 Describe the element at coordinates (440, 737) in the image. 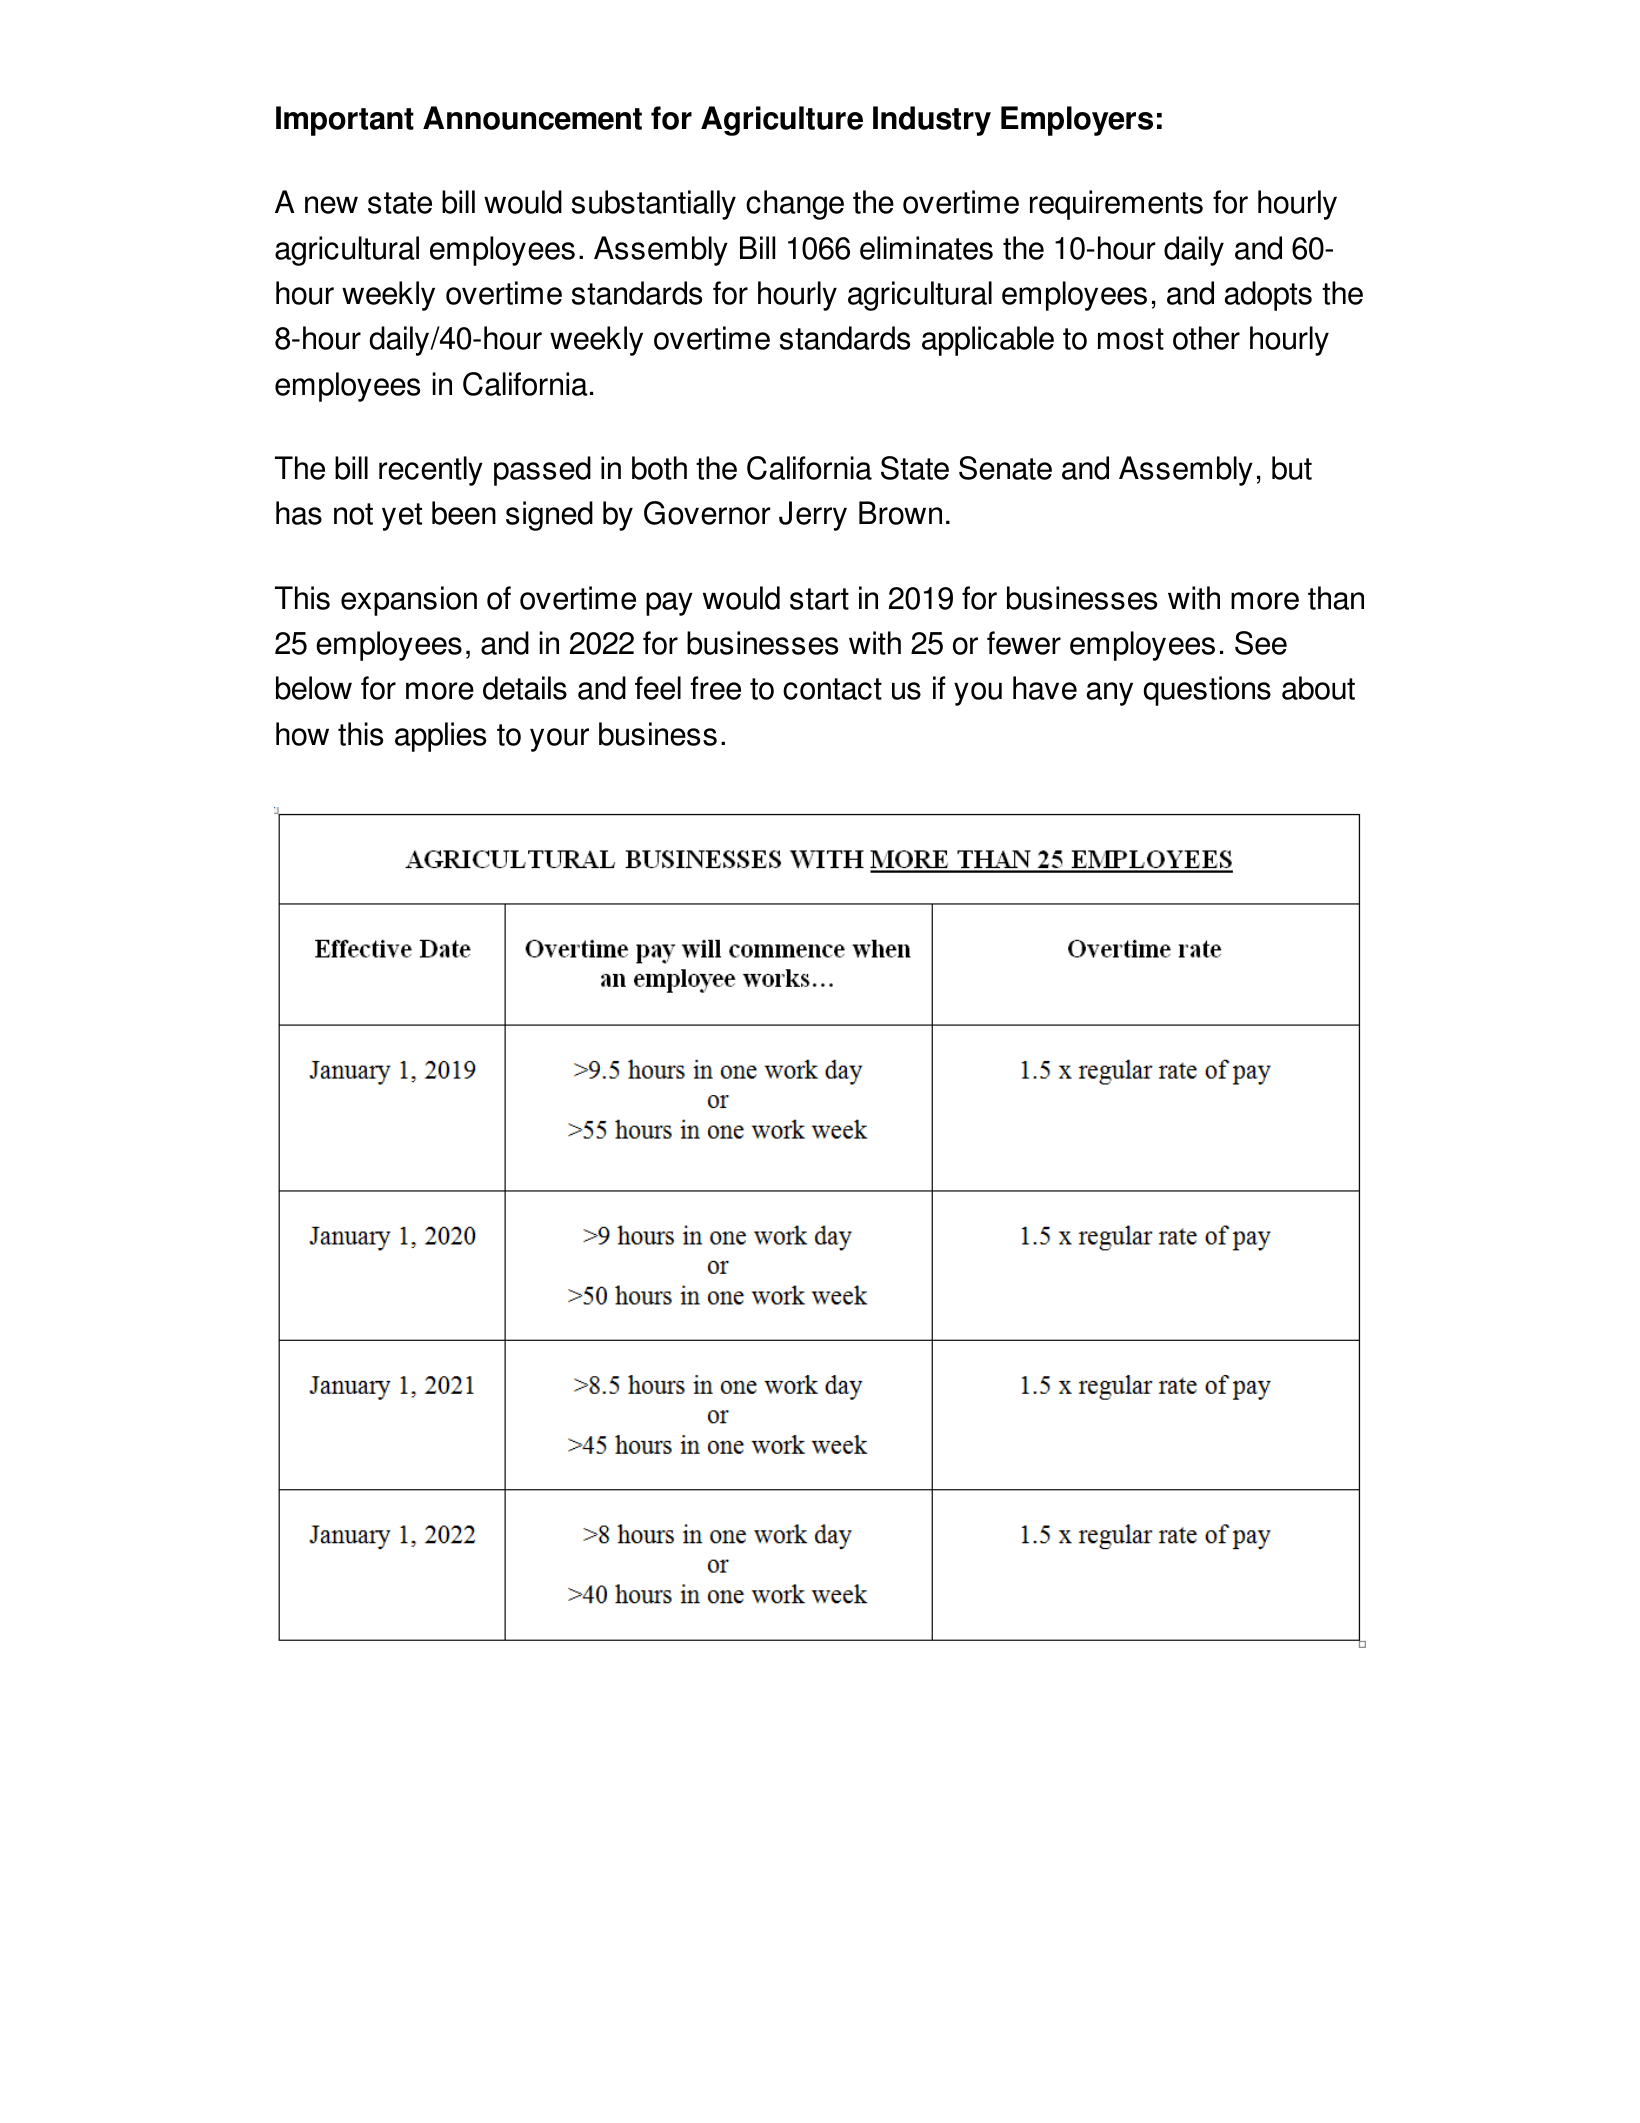

I see `applies` at that location.
